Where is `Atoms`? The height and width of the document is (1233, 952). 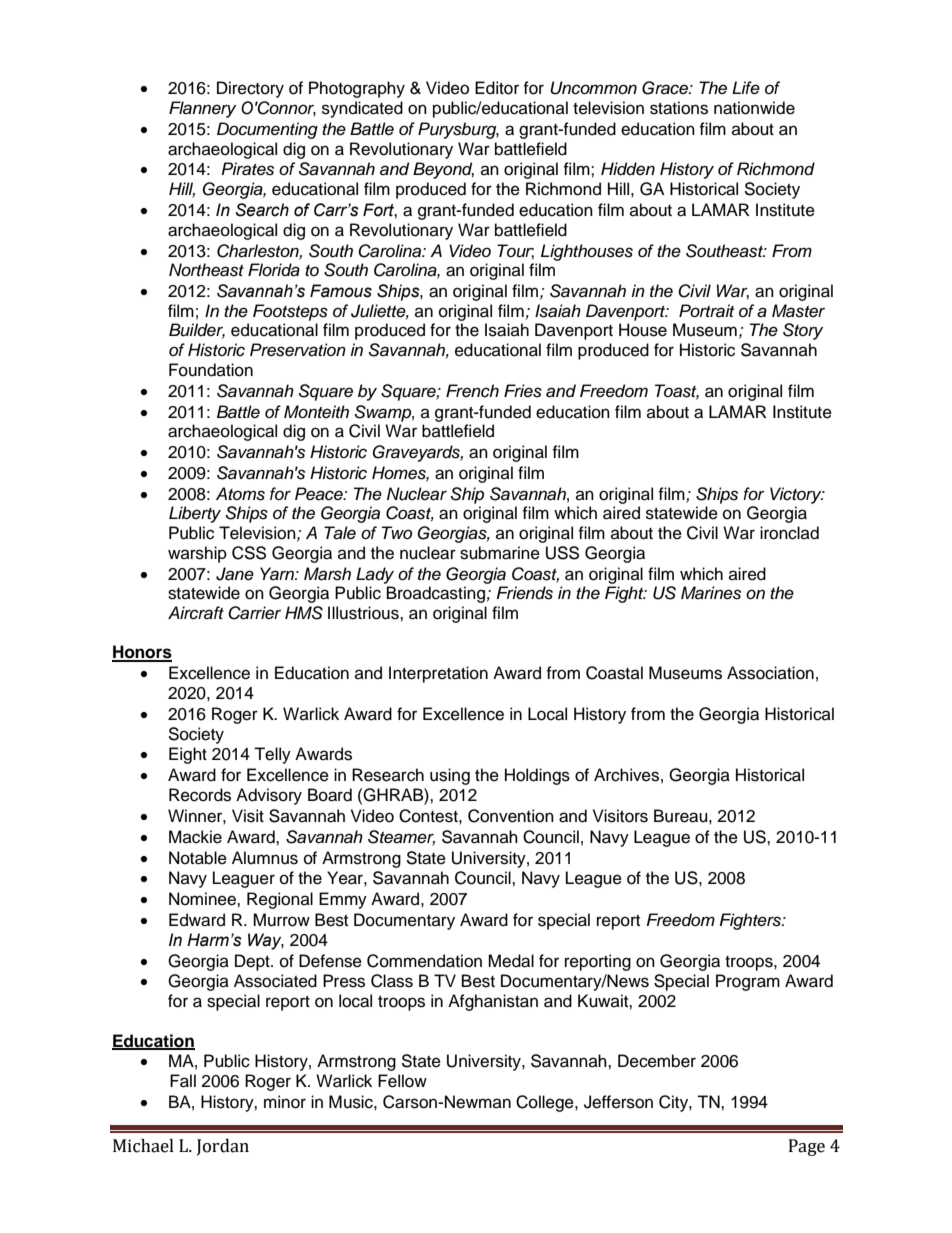
Atoms is located at coordinates (240, 494).
